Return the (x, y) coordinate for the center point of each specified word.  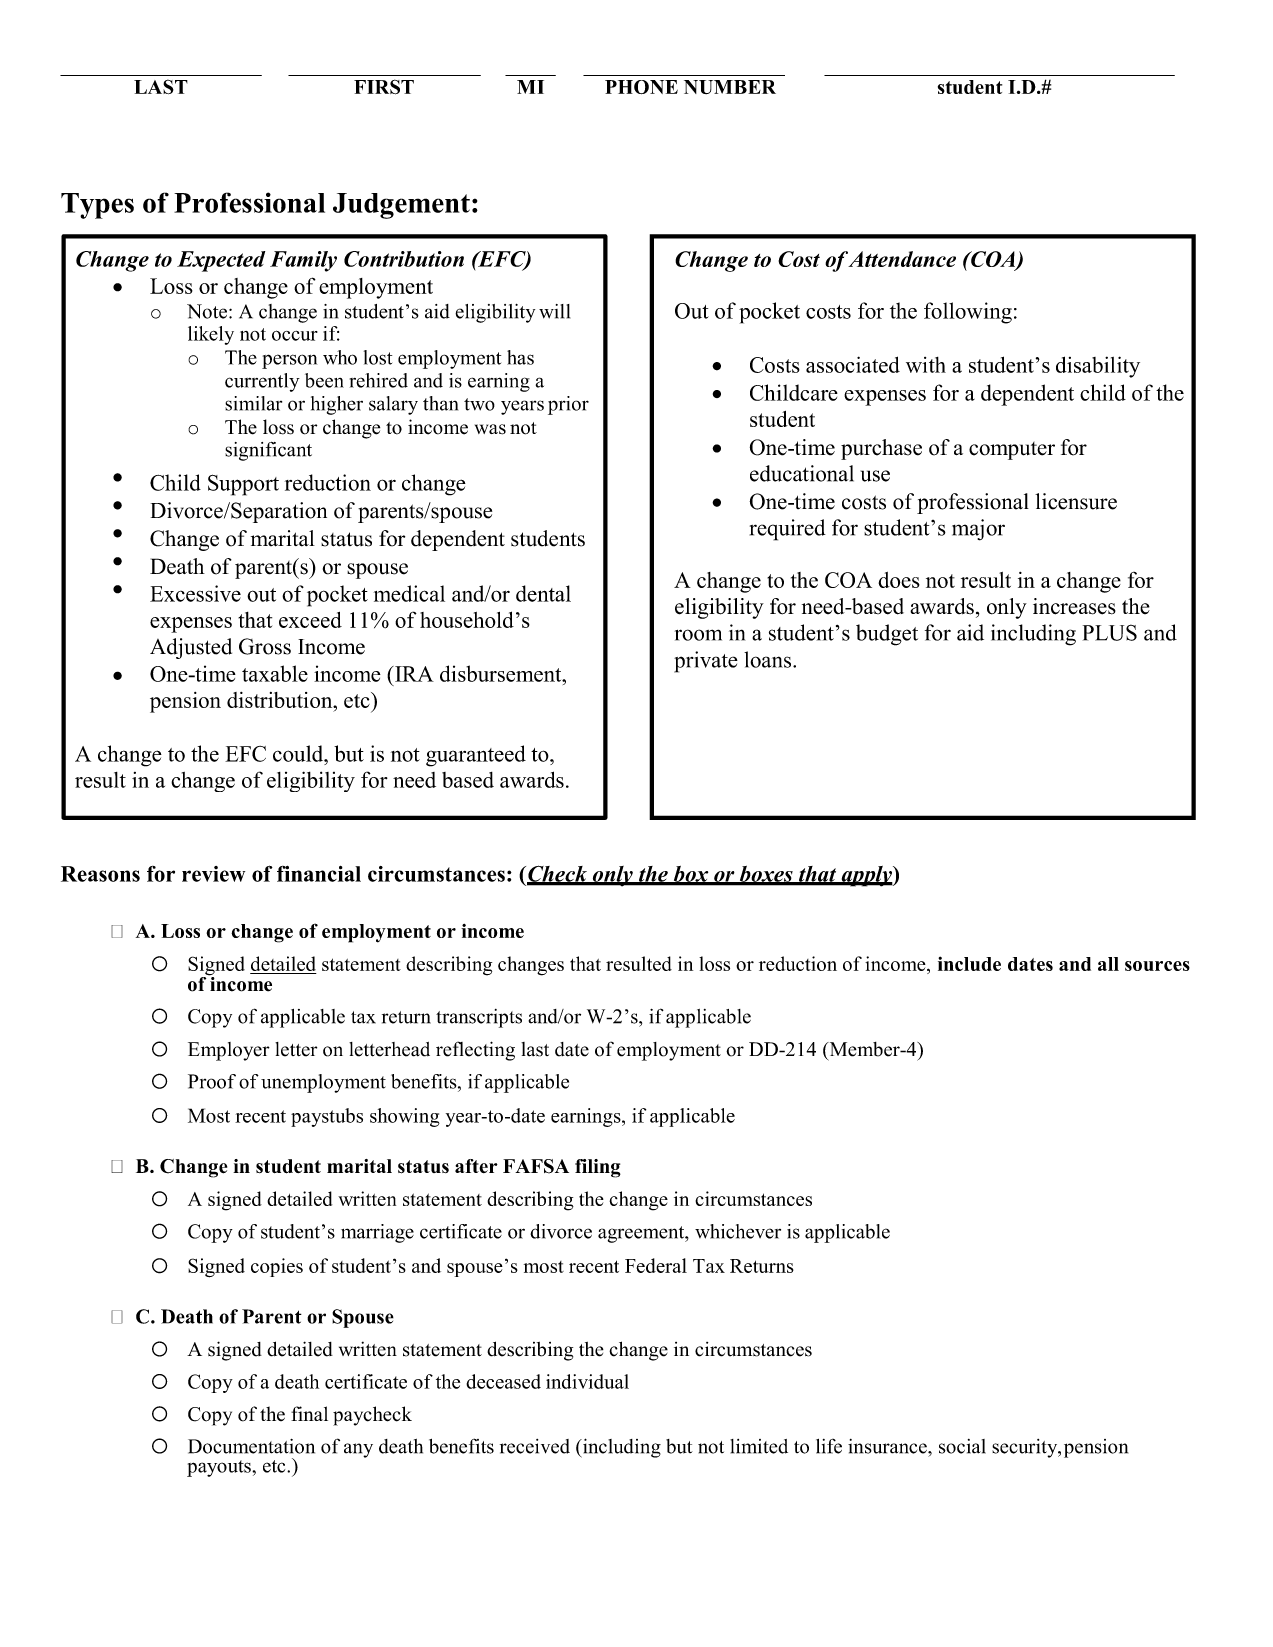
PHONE (641, 87)
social (962, 1446)
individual (587, 1381)
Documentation (251, 1446)
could (299, 753)
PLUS (1110, 632)
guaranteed (476, 756)
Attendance (902, 259)
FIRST (384, 87)
